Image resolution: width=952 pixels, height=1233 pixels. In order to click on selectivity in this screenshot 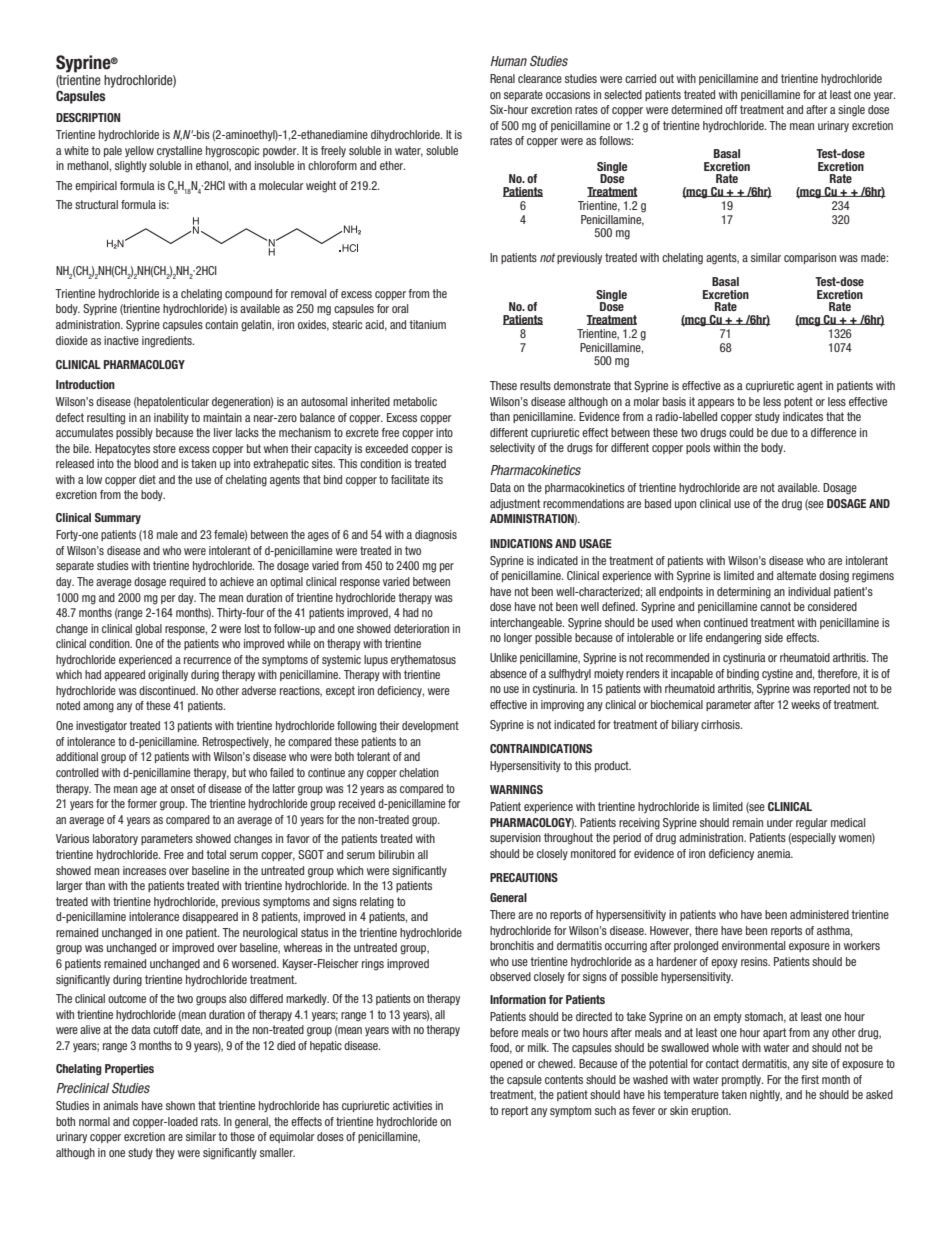, I will do `click(512, 448)`.
